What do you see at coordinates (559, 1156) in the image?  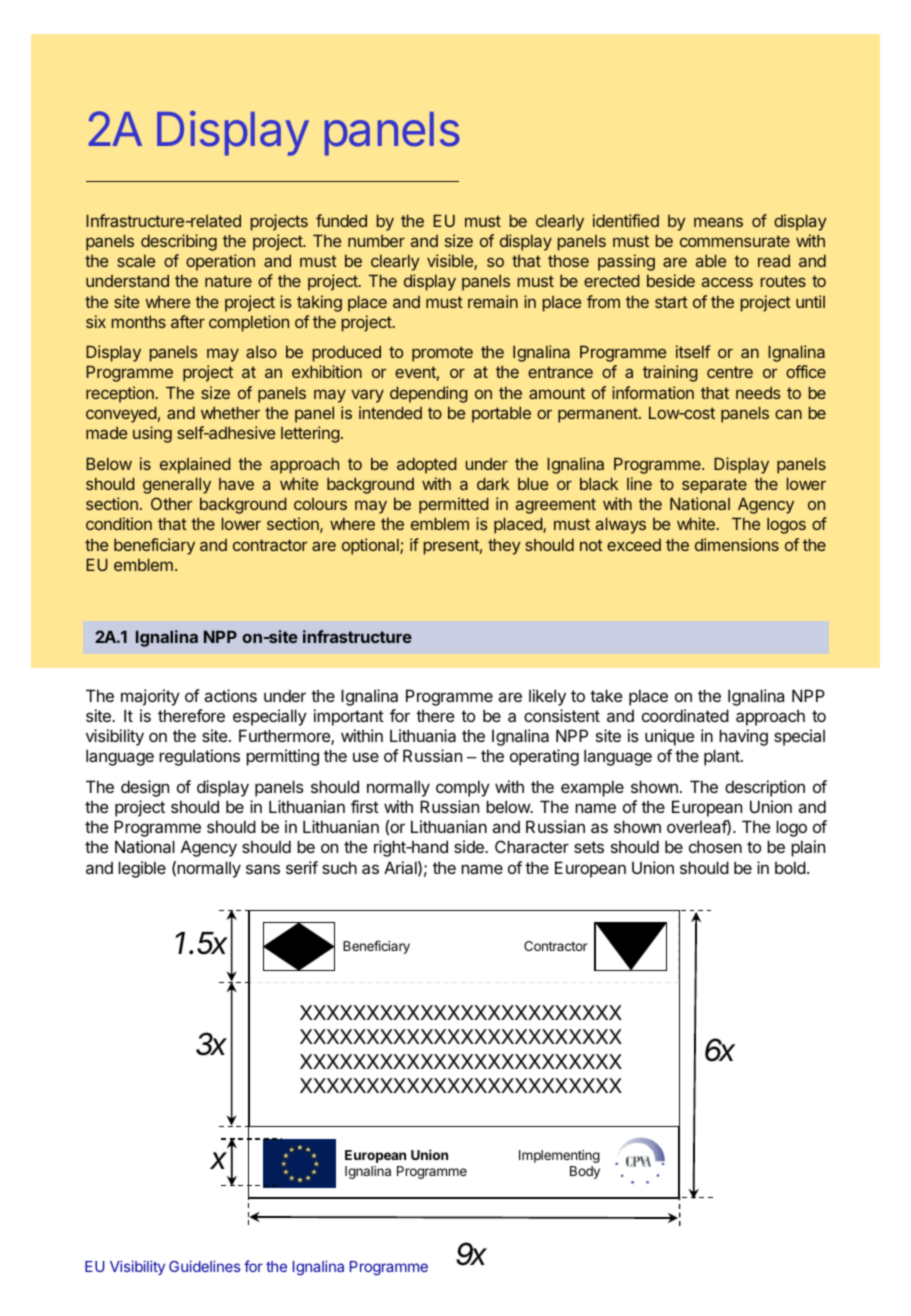 I see `Implementing` at bounding box center [559, 1156].
